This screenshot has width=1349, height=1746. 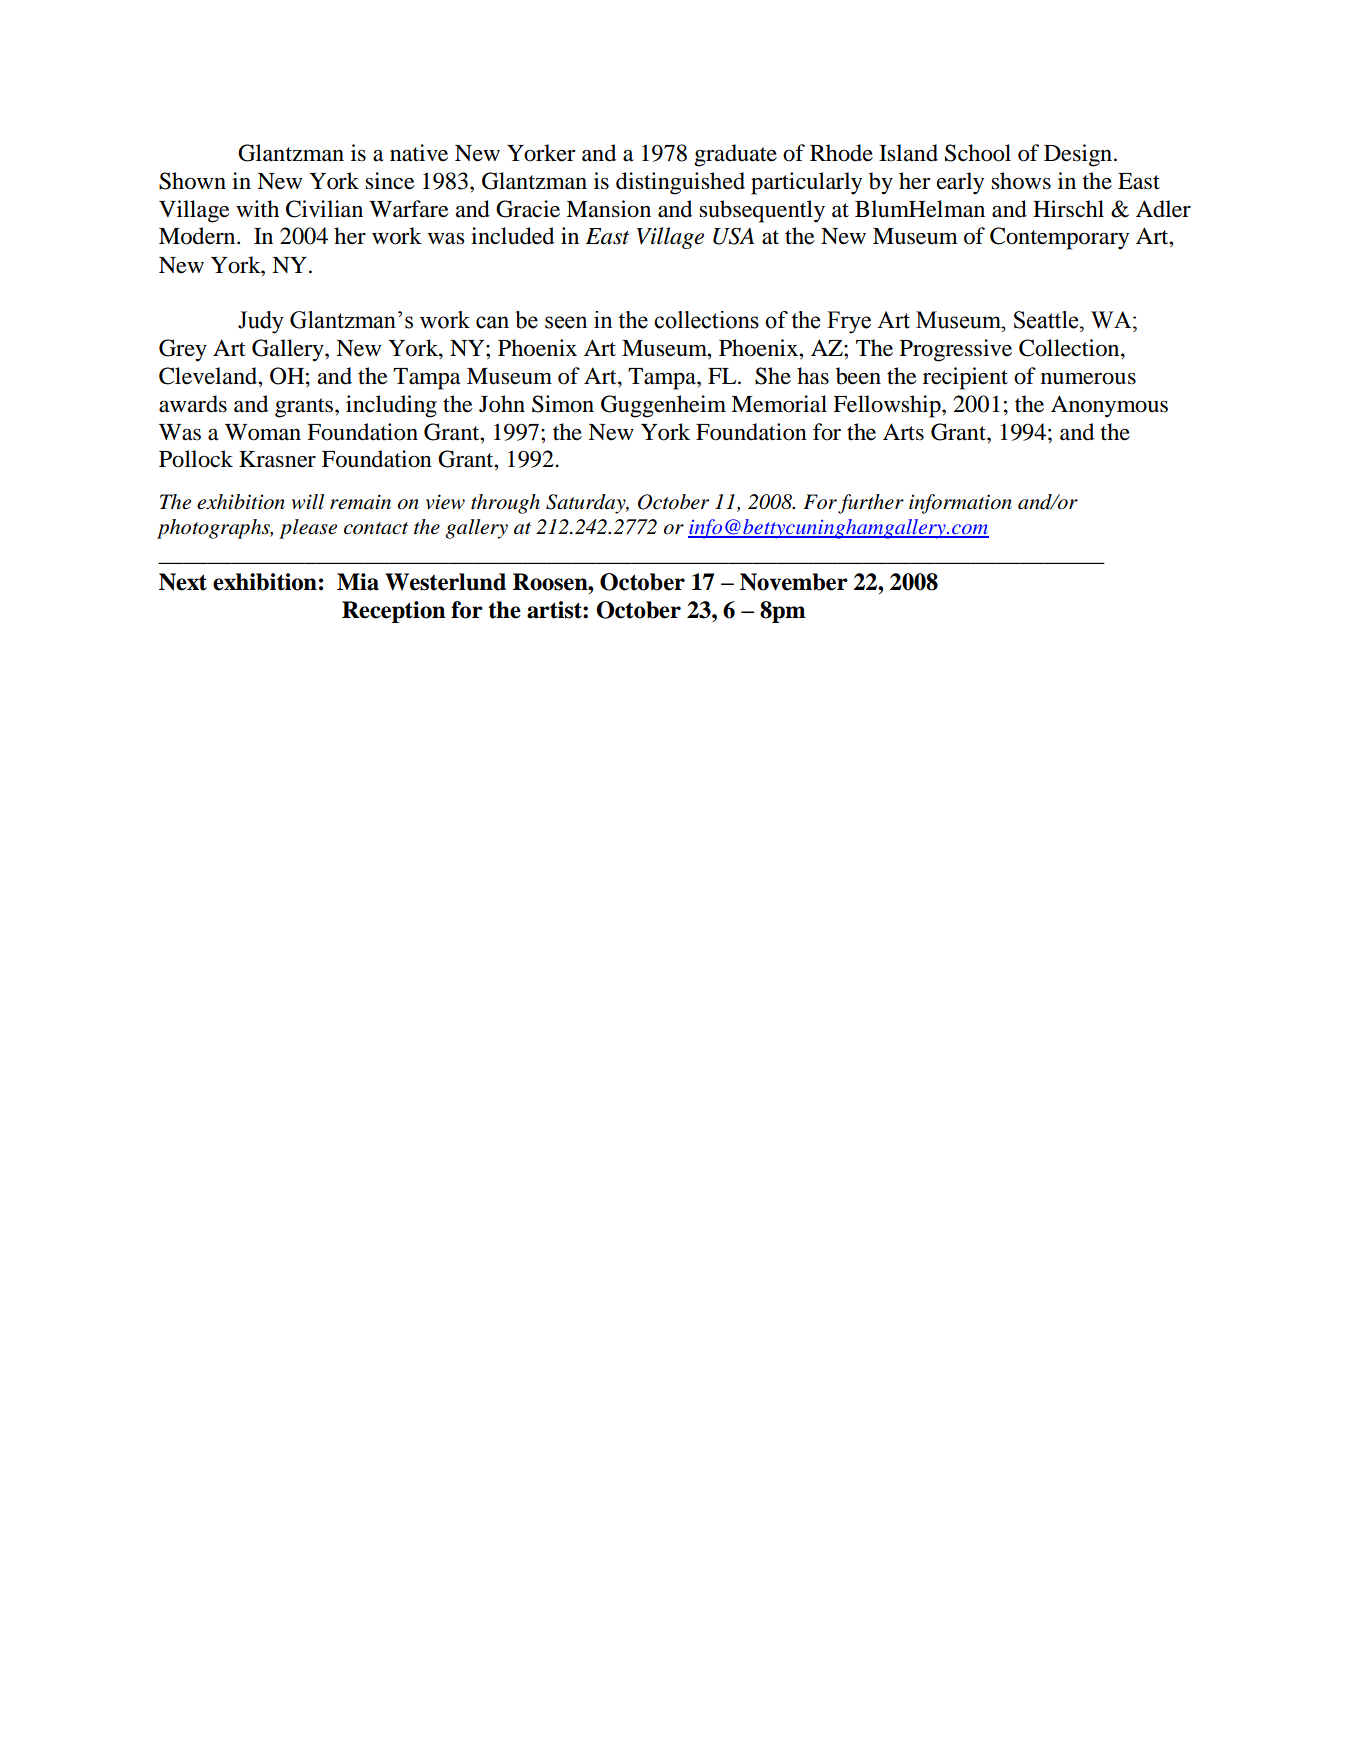 I want to click on Mia, so click(x=358, y=582).
